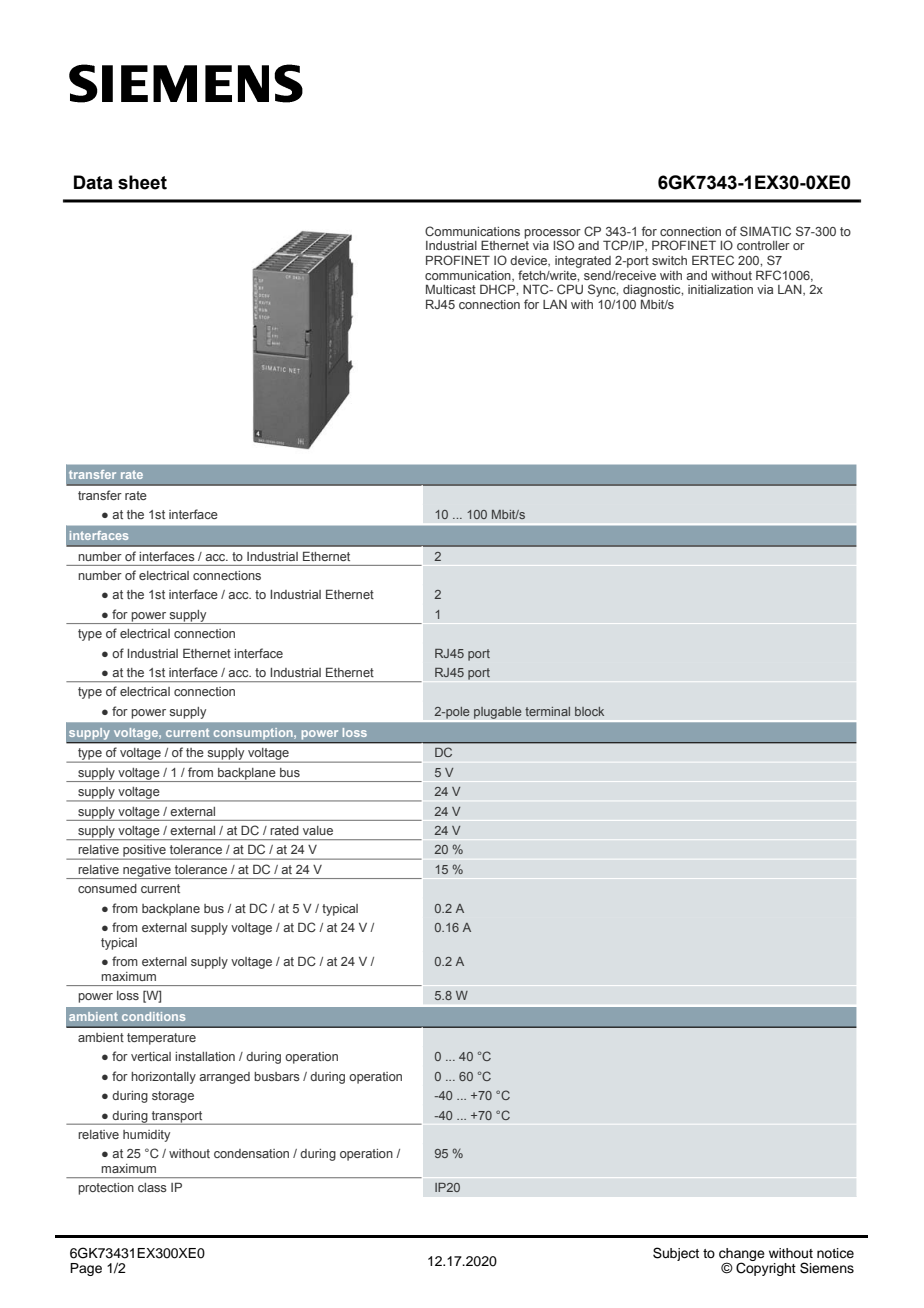 Image resolution: width=924 pixels, height=1308 pixels. Describe the element at coordinates (451, 289) in the page. I see `Multicast` at that location.
